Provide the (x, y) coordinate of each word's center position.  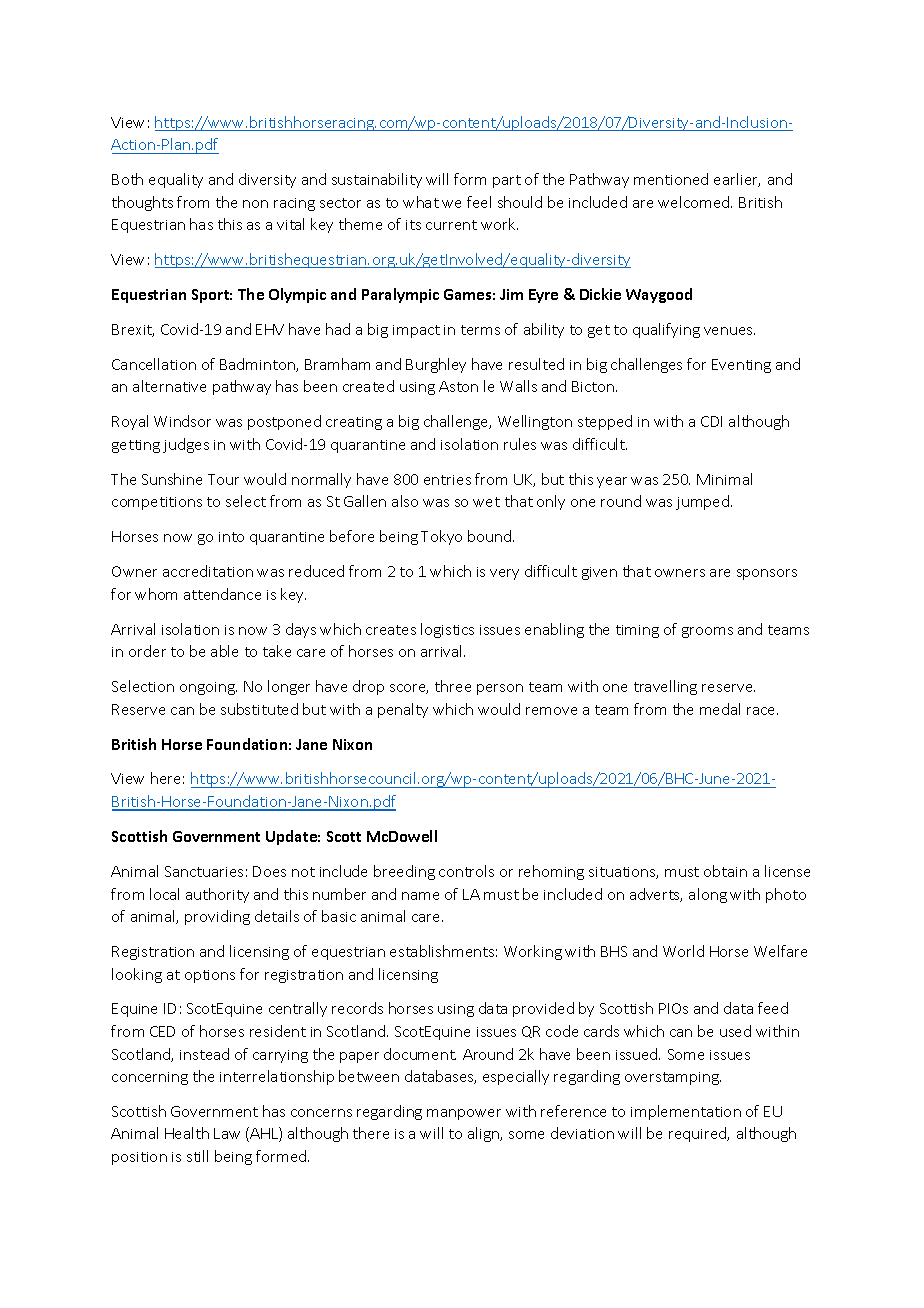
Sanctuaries (204, 871)
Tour (223, 479)
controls (466, 871)
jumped (704, 502)
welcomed (695, 202)
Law (227, 1133)
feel (479, 202)
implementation (686, 1112)
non (255, 204)
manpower (464, 1114)
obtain (725, 871)
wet (486, 502)
